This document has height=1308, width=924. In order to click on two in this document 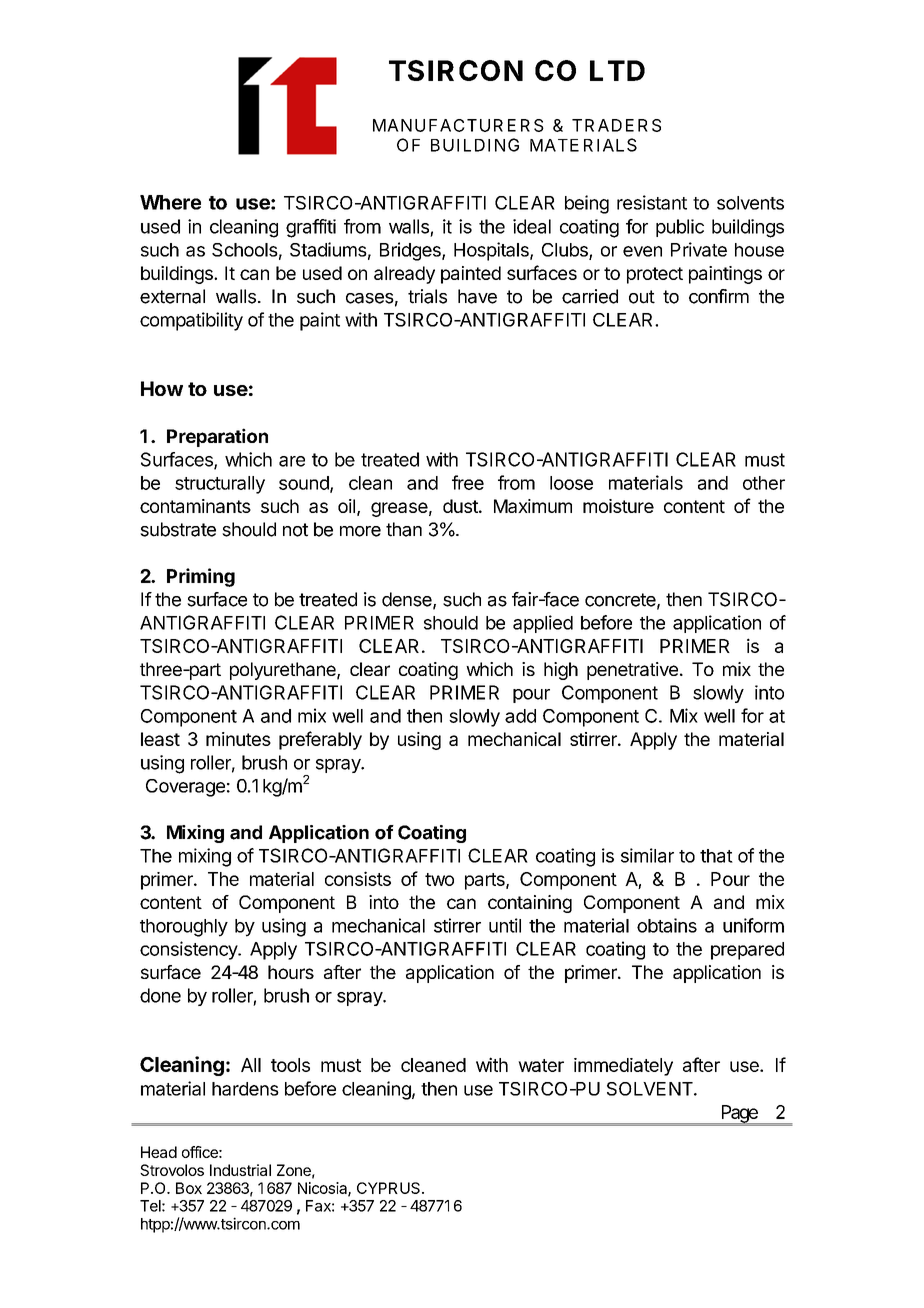, I will do `click(439, 879)`.
